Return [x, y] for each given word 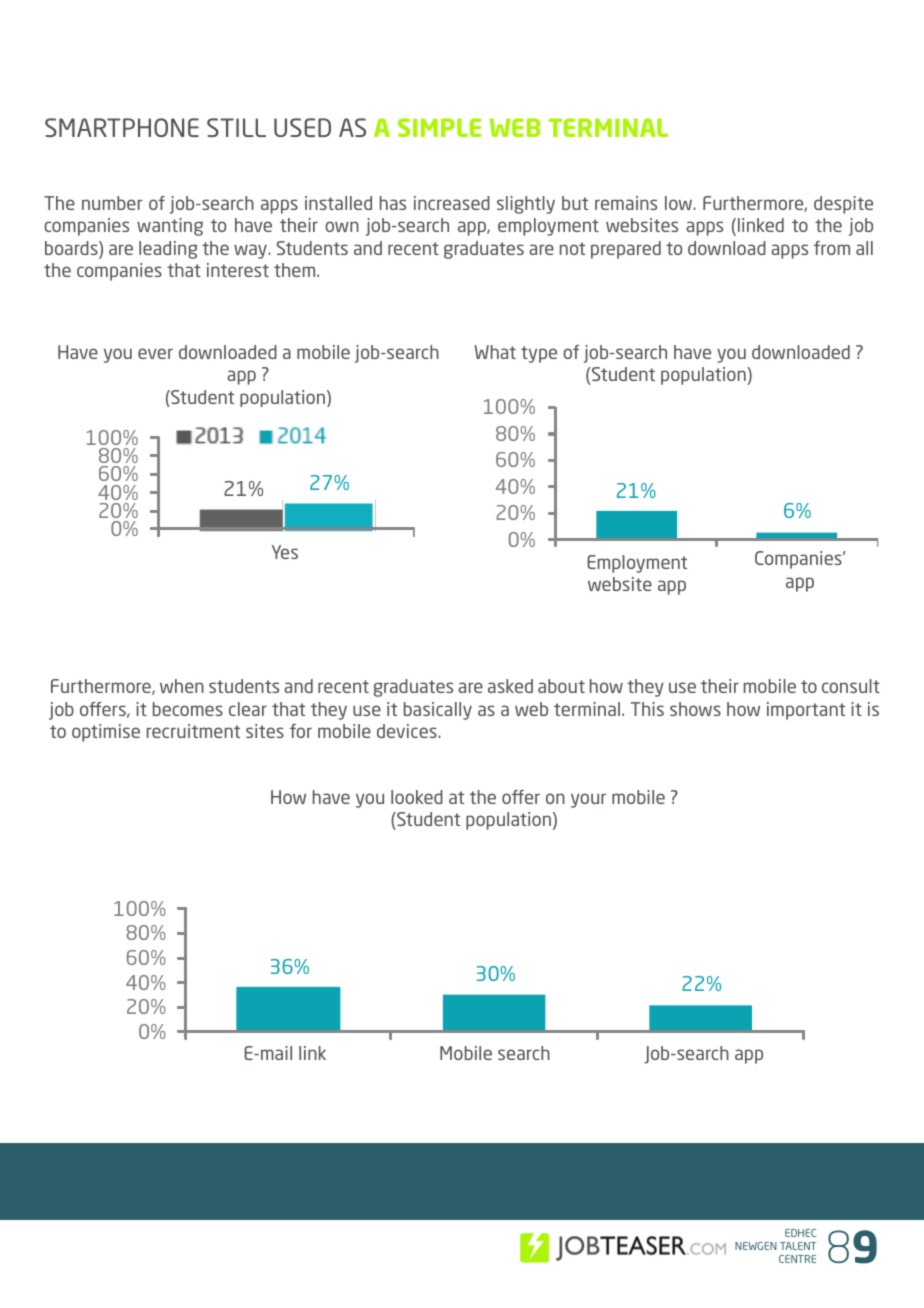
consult [851, 686]
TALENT [798, 1246]
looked [417, 797]
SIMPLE [439, 127]
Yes [285, 552]
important [806, 711]
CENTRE [797, 1259]
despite [843, 205]
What [495, 352]
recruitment [193, 731]
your [588, 800]
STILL [236, 127]
